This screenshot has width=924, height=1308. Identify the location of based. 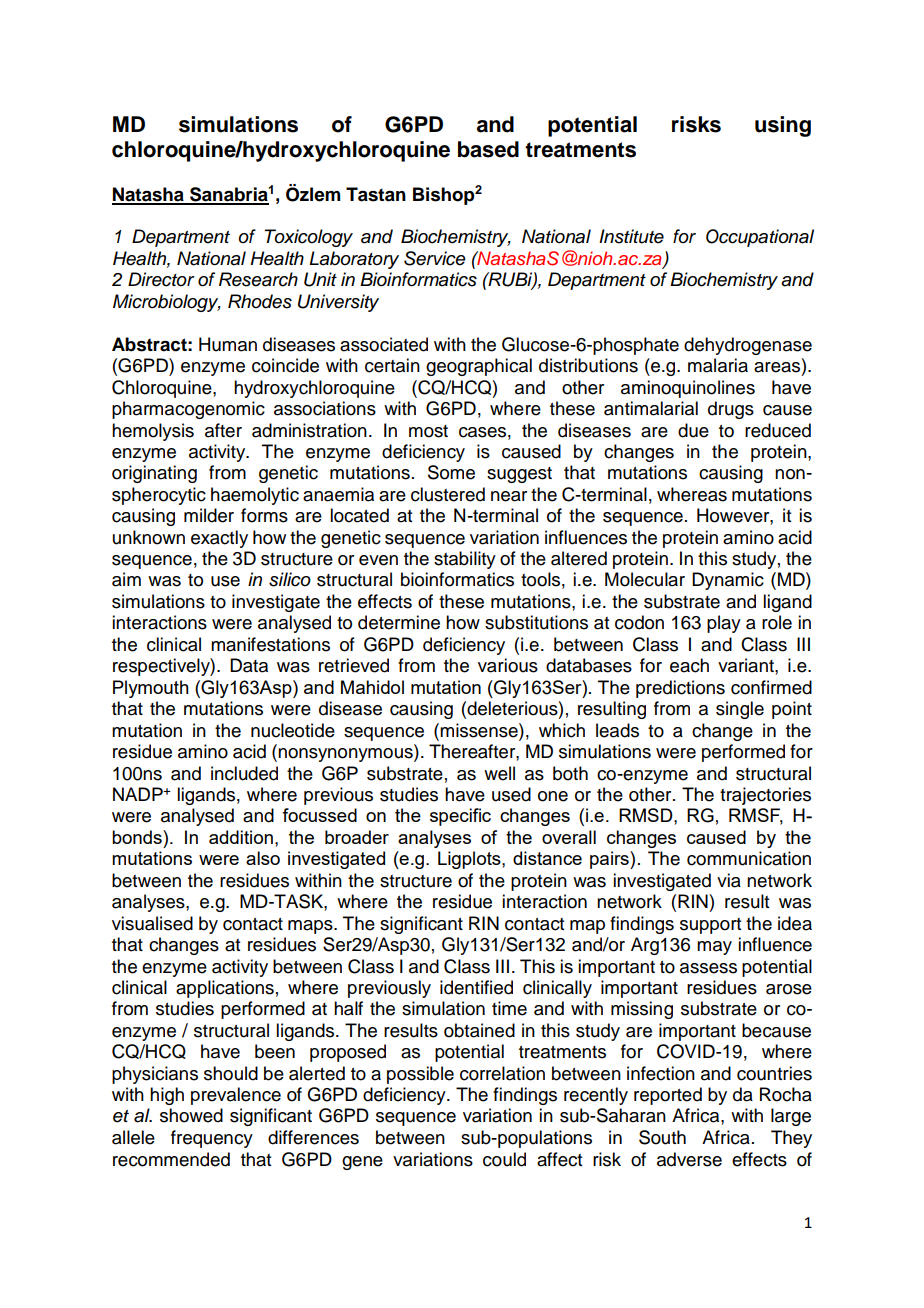
(488, 149).
